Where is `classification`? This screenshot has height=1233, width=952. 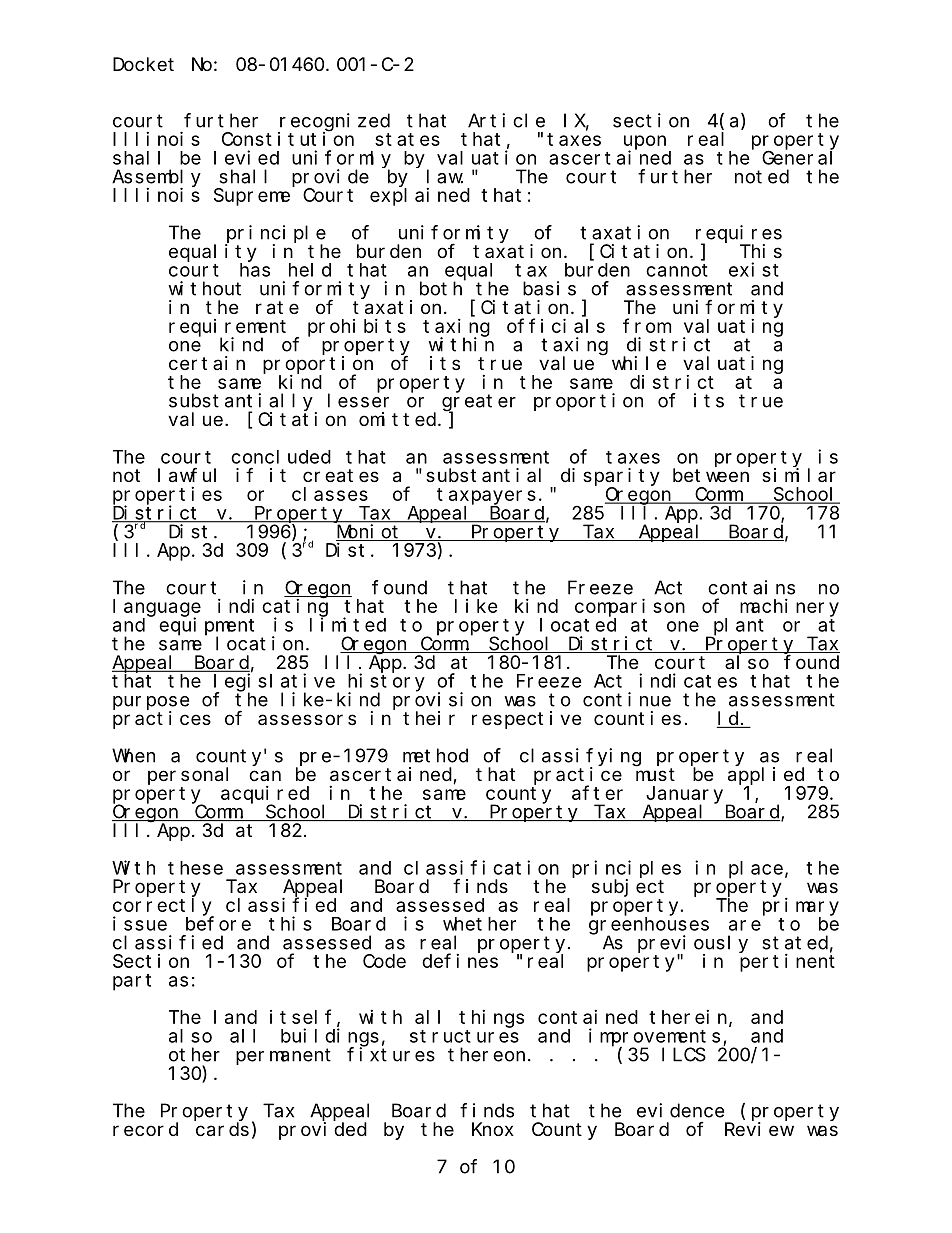
classification is located at coordinates (481, 867).
